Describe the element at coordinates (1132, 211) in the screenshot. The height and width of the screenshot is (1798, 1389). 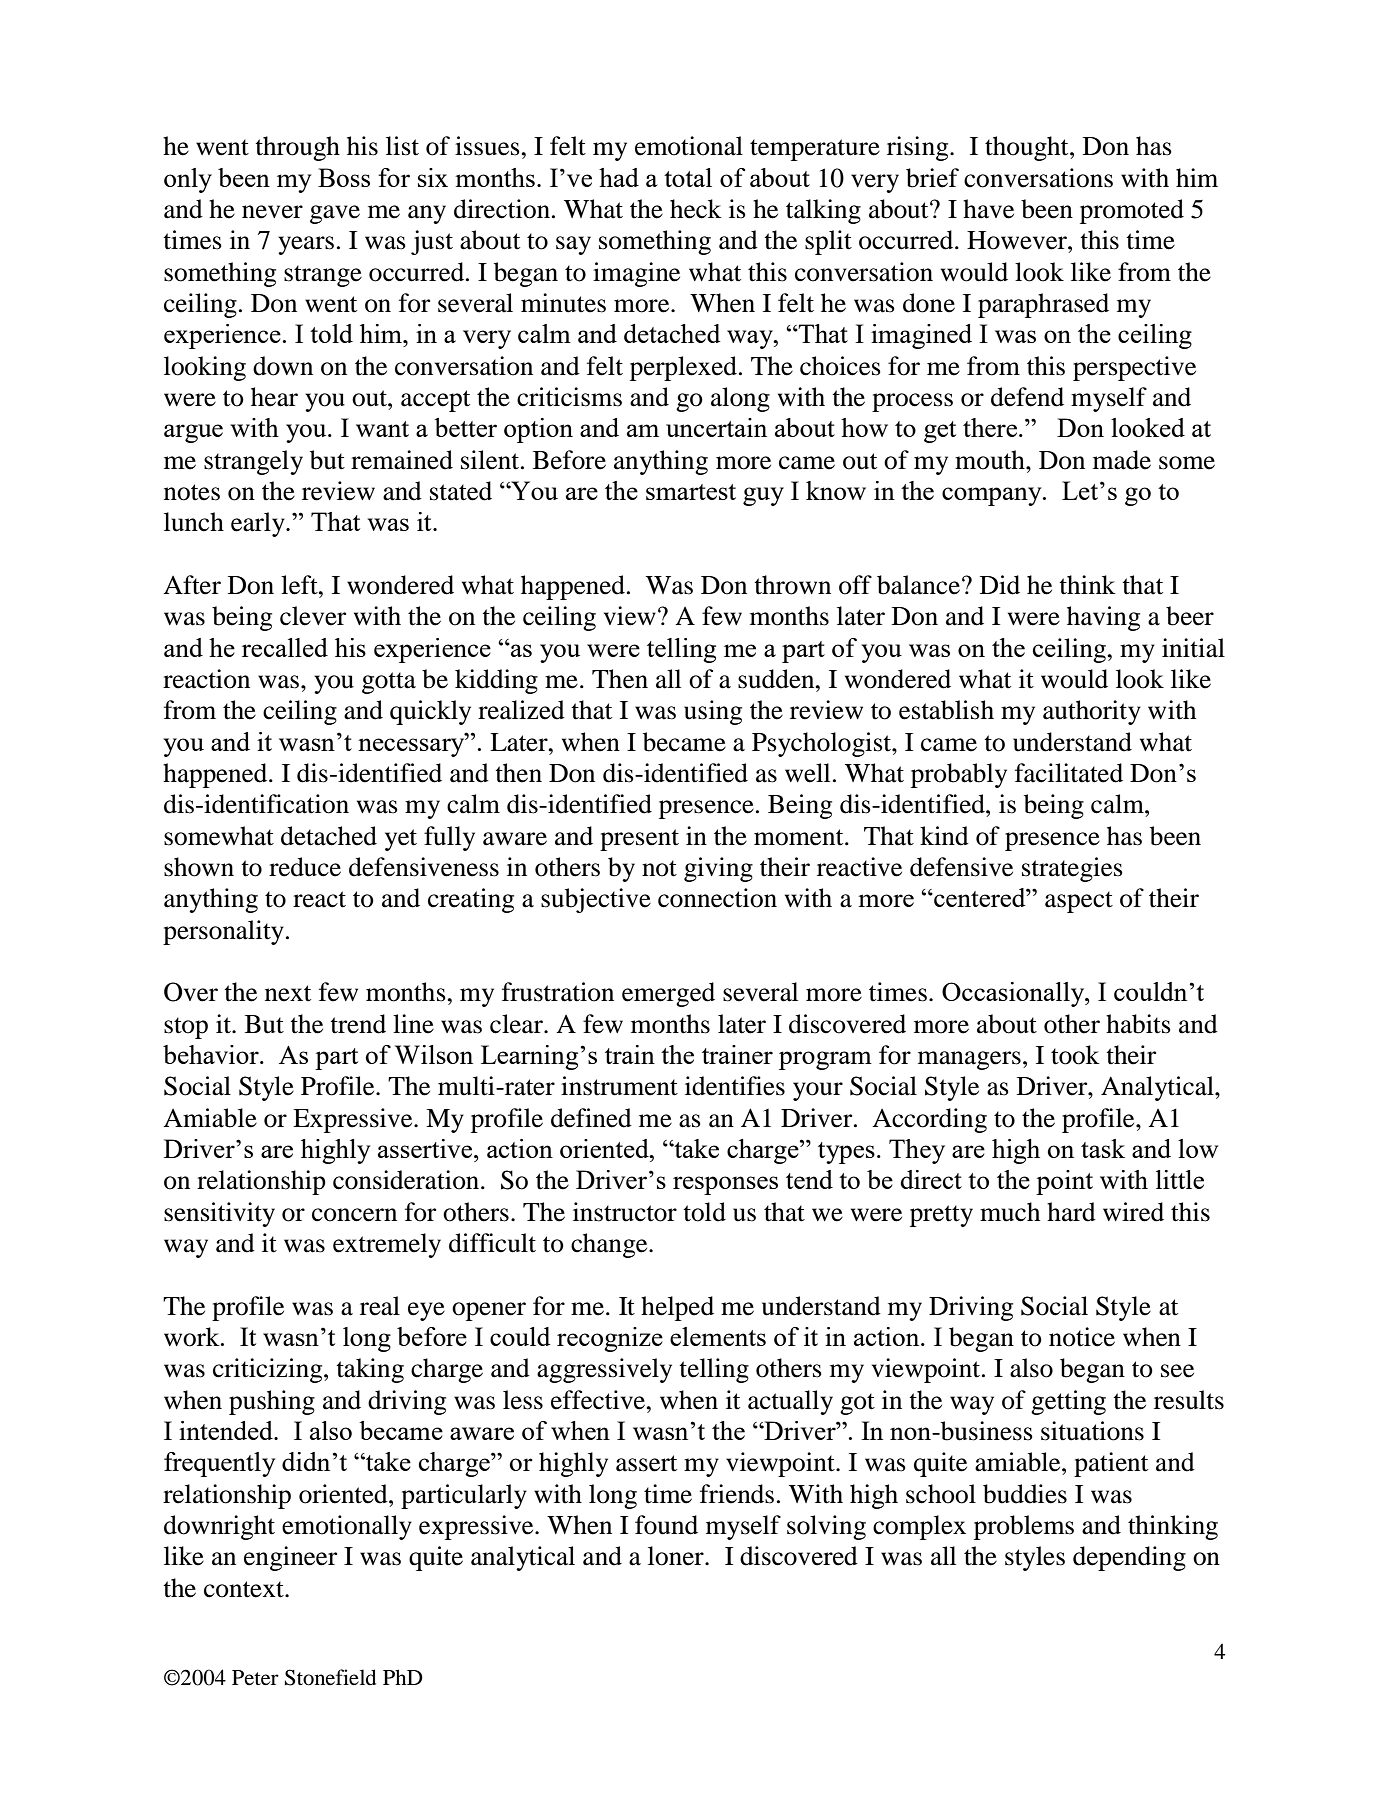
I see `promoted` at that location.
